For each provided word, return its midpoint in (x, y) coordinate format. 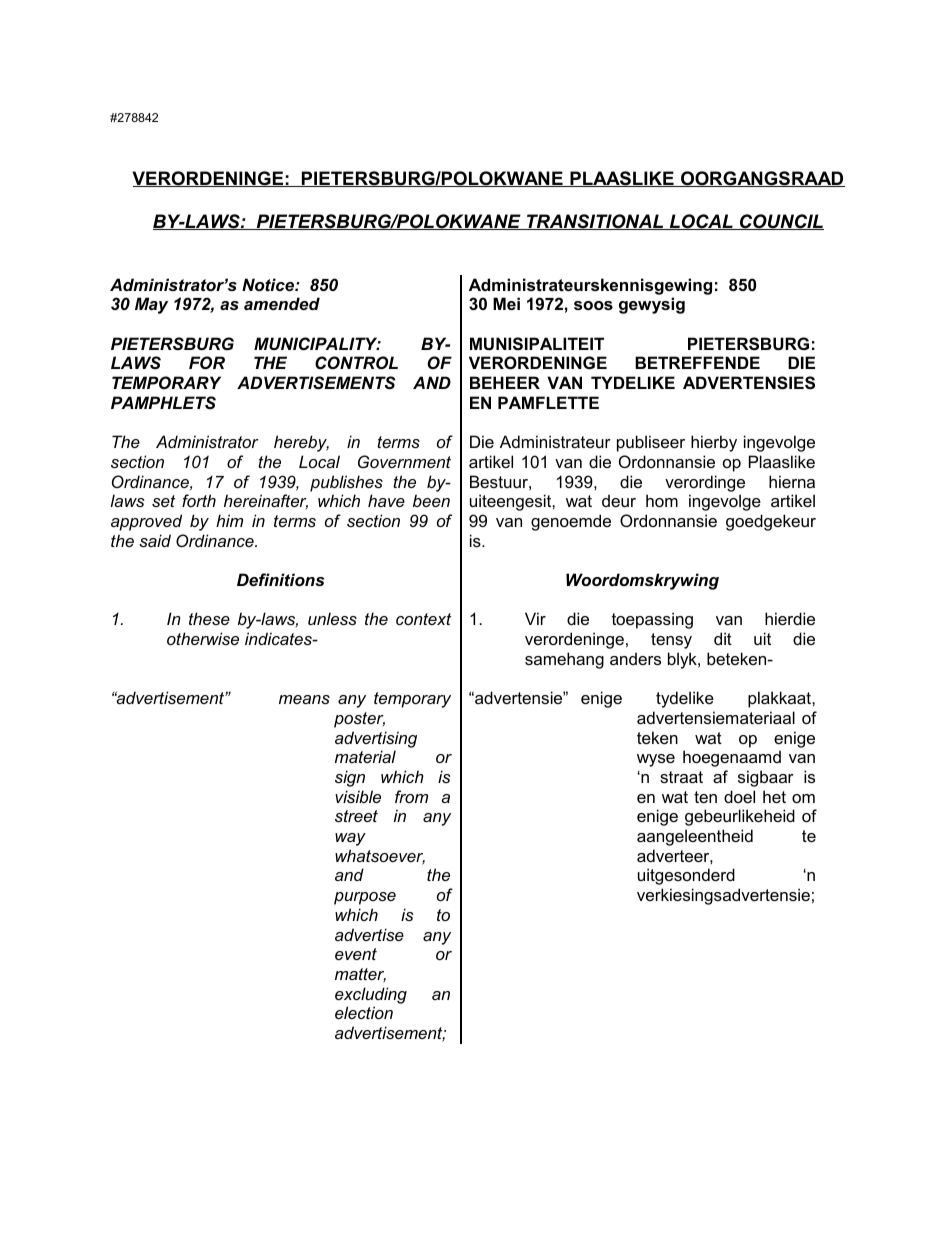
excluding (371, 995)
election (364, 1012)
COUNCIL (781, 222)
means (304, 699)
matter (360, 975)
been (431, 500)
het (774, 796)
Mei (506, 303)
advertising (376, 739)
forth (199, 500)
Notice (269, 284)
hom (662, 500)
